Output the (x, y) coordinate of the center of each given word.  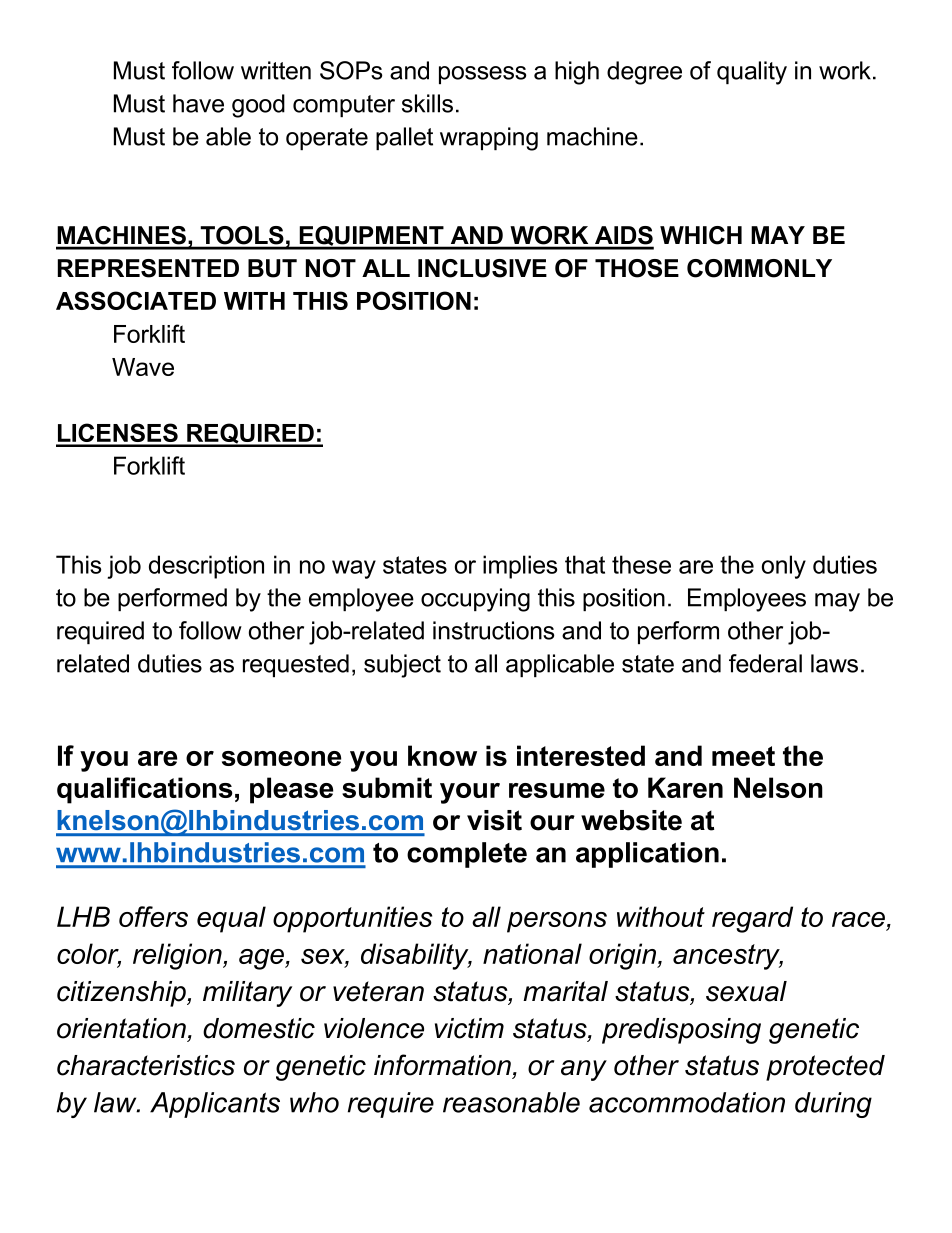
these (641, 564)
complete (467, 855)
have (198, 103)
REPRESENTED (148, 268)
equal (231, 919)
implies (520, 567)
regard (752, 919)
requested (296, 665)
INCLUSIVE (482, 268)
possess (482, 75)
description (206, 567)
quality (752, 73)
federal (765, 663)
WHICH (701, 235)
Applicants (215, 1105)
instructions (493, 630)
